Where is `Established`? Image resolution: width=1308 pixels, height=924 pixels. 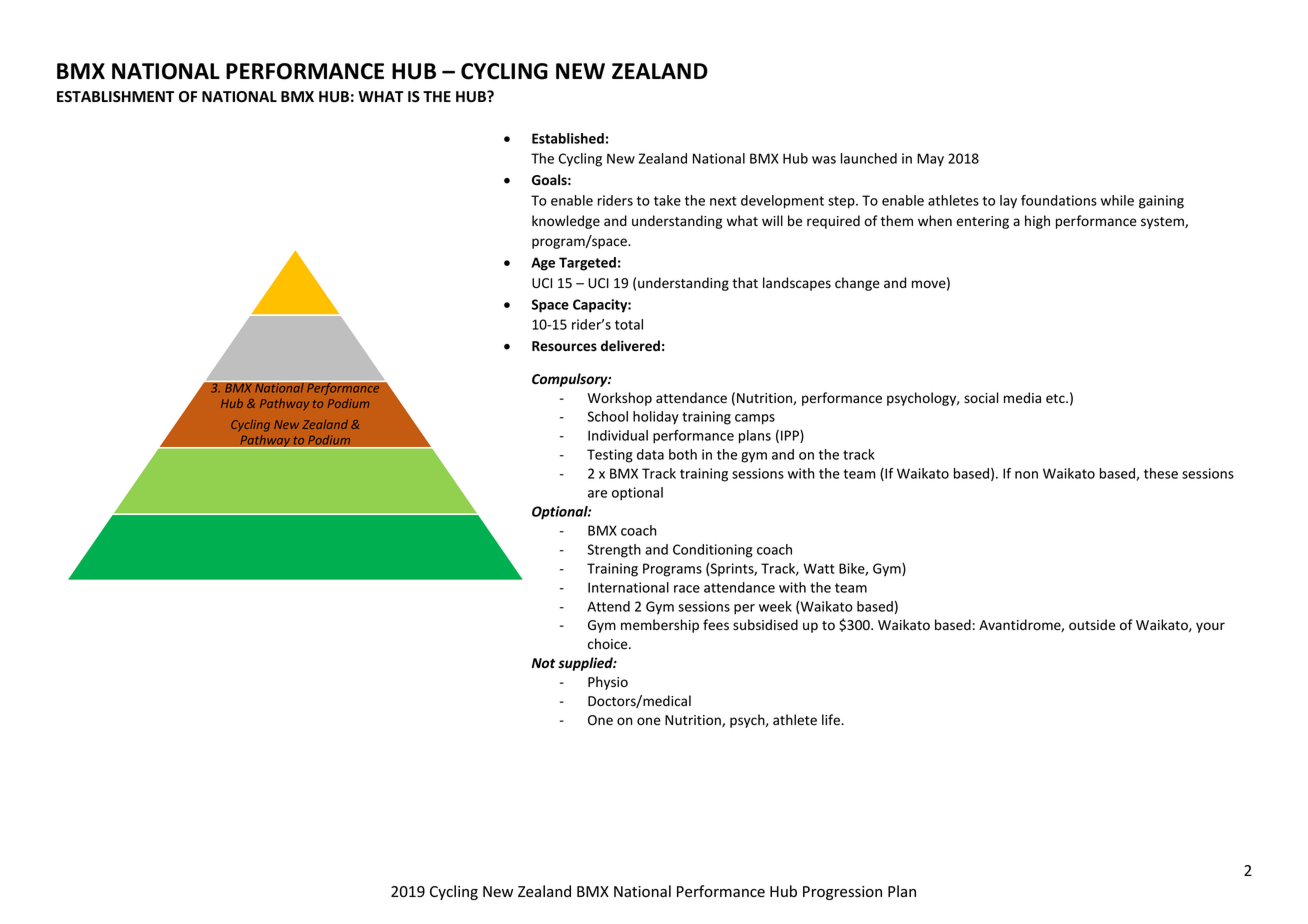 Established is located at coordinates (568, 138).
